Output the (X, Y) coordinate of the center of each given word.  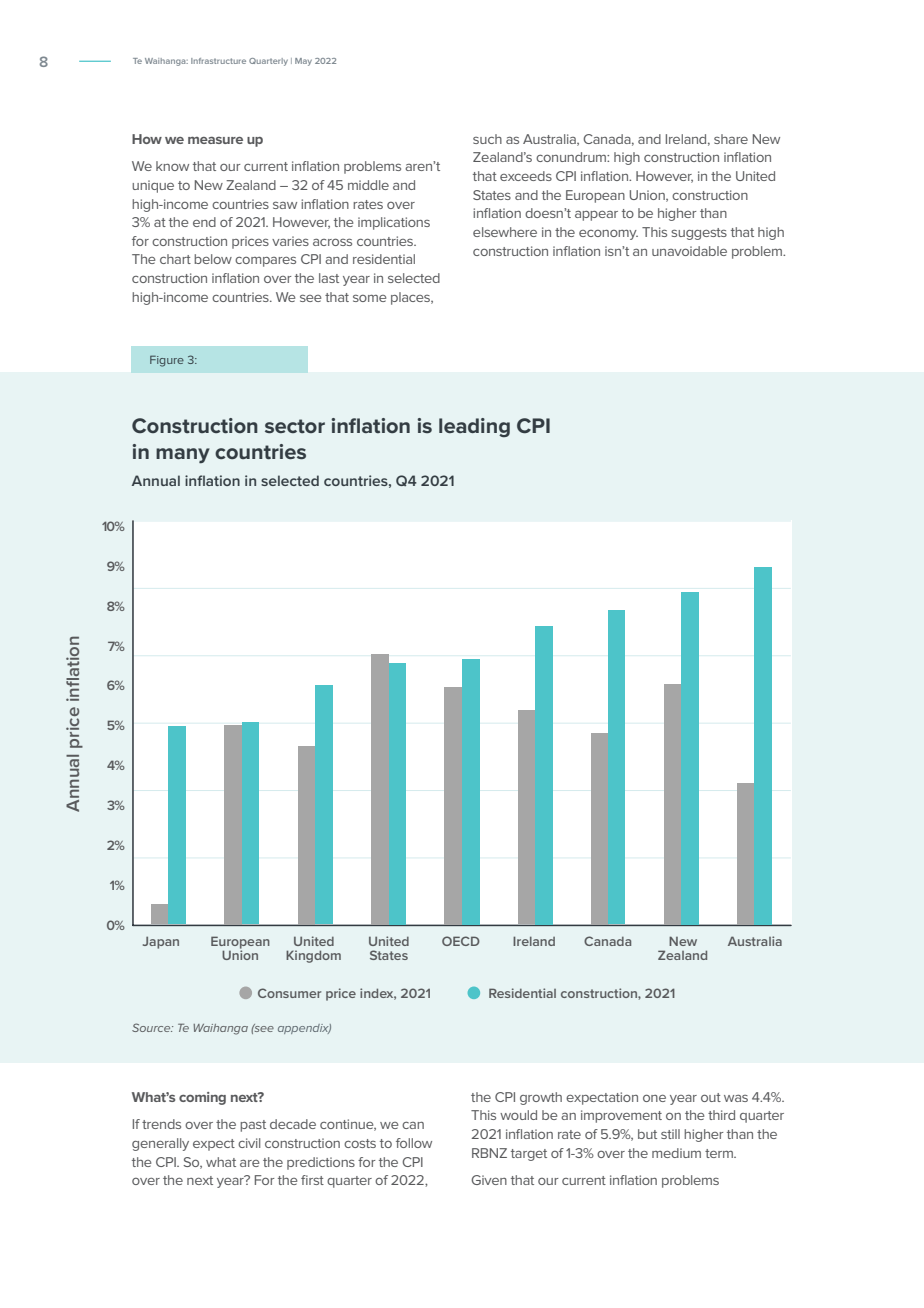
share (731, 139)
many (183, 456)
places (412, 298)
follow (414, 1143)
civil (249, 1143)
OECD (461, 941)
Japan (161, 942)
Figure (167, 361)
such (487, 139)
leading (474, 427)
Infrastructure (218, 61)
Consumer (289, 993)
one (654, 1098)
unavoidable (689, 251)
